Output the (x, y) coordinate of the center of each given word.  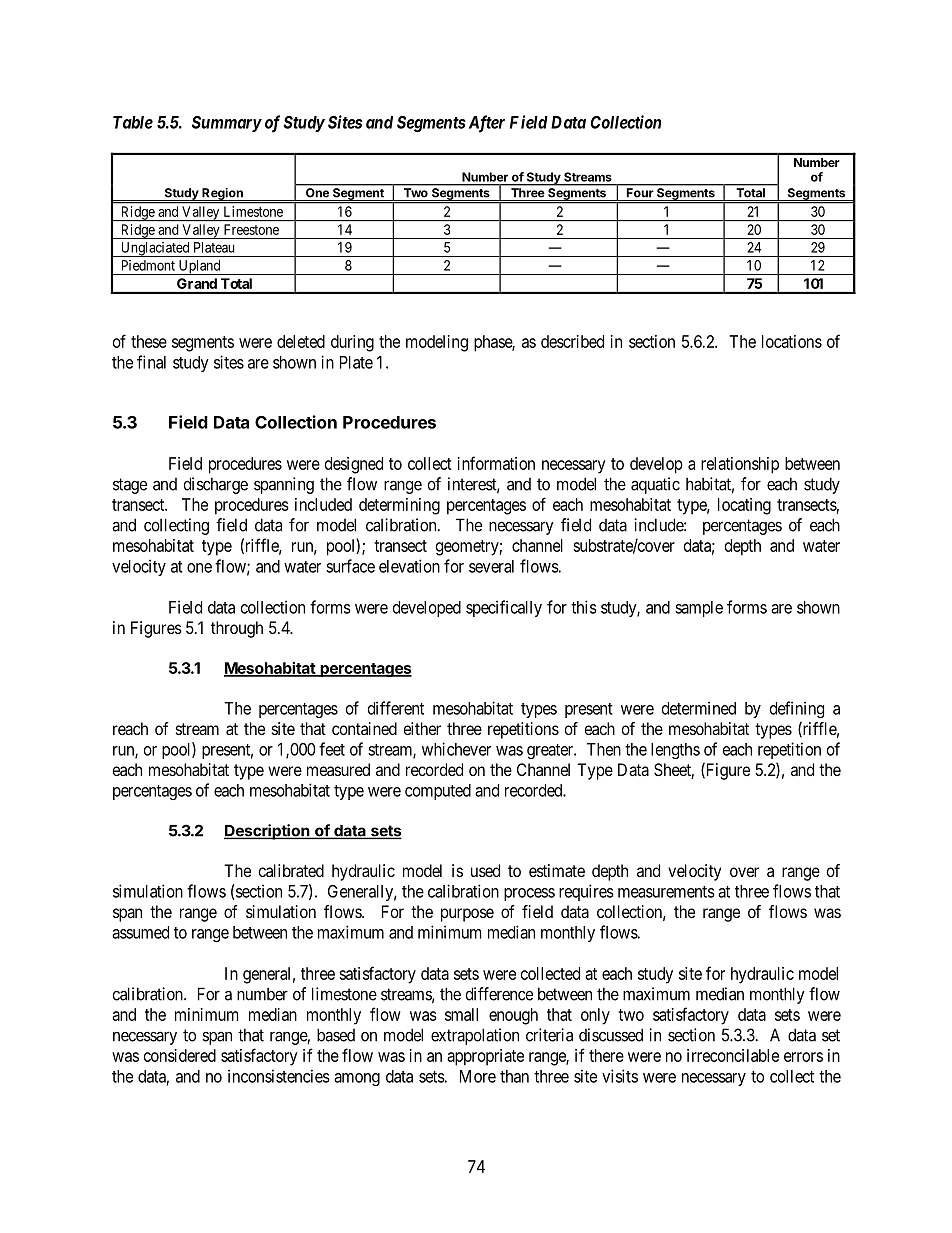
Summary (227, 124)
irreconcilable (733, 1055)
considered (180, 1055)
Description (268, 832)
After (485, 124)
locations (792, 341)
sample (699, 609)
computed (438, 792)
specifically (504, 608)
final (151, 362)
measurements (666, 892)
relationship (740, 465)
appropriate (485, 1057)
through (237, 629)
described (572, 341)
